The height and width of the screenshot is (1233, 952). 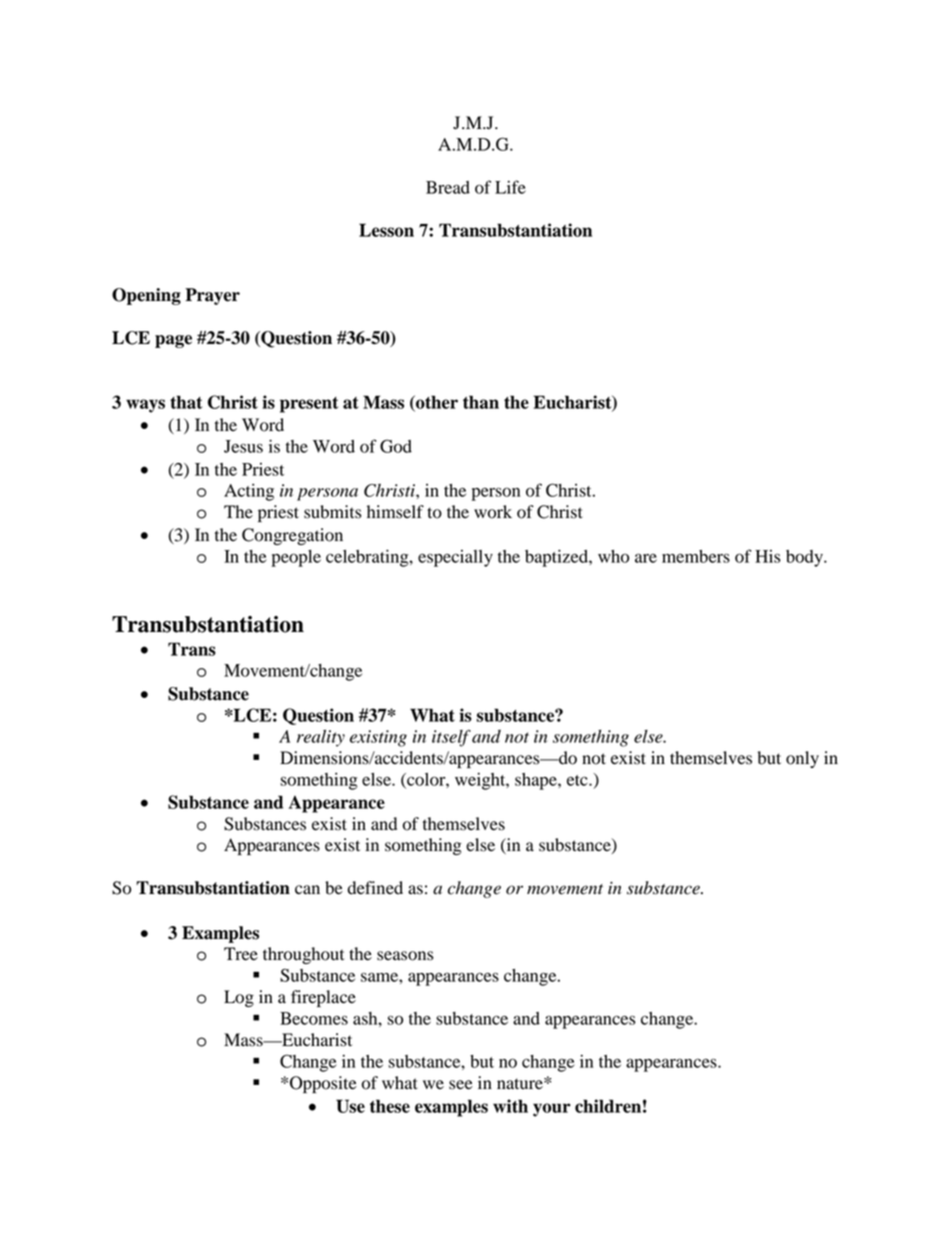 What do you see at coordinates (448, 187) in the screenshot?
I see `Bread` at bounding box center [448, 187].
